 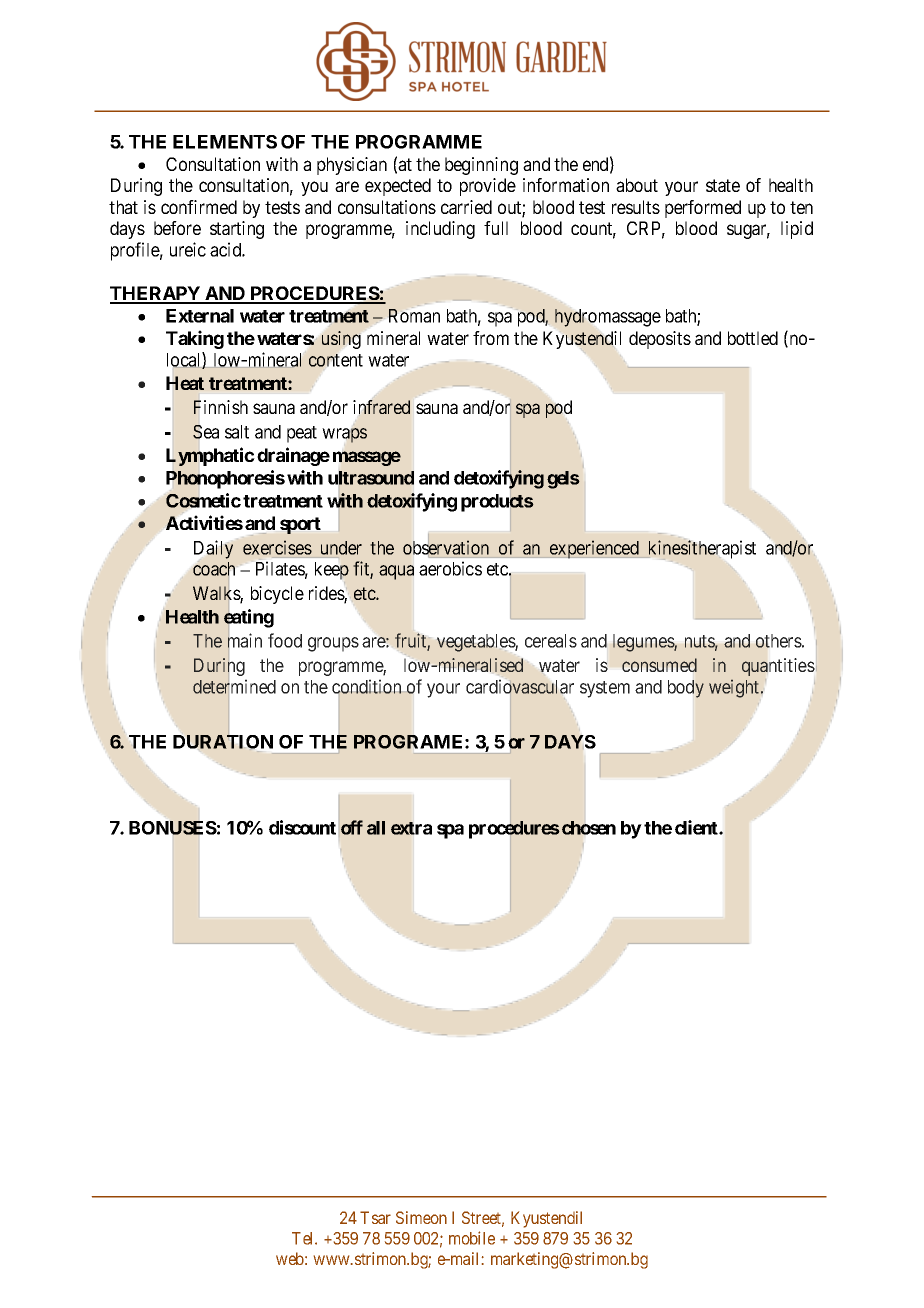 What do you see at coordinates (472, 1238) in the document?
I see `mobile` at bounding box center [472, 1238].
